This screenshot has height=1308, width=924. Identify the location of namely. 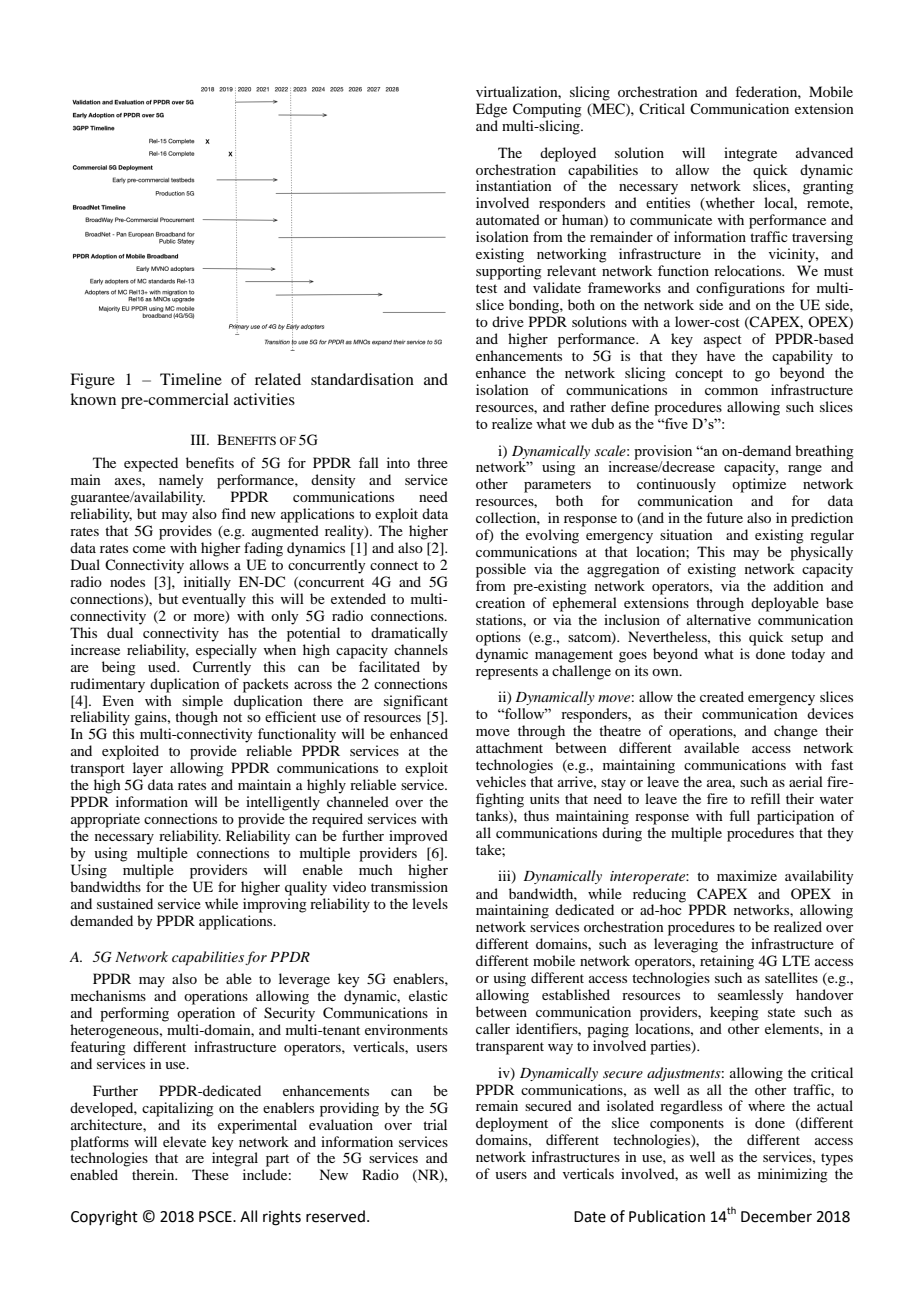
(181, 481).
